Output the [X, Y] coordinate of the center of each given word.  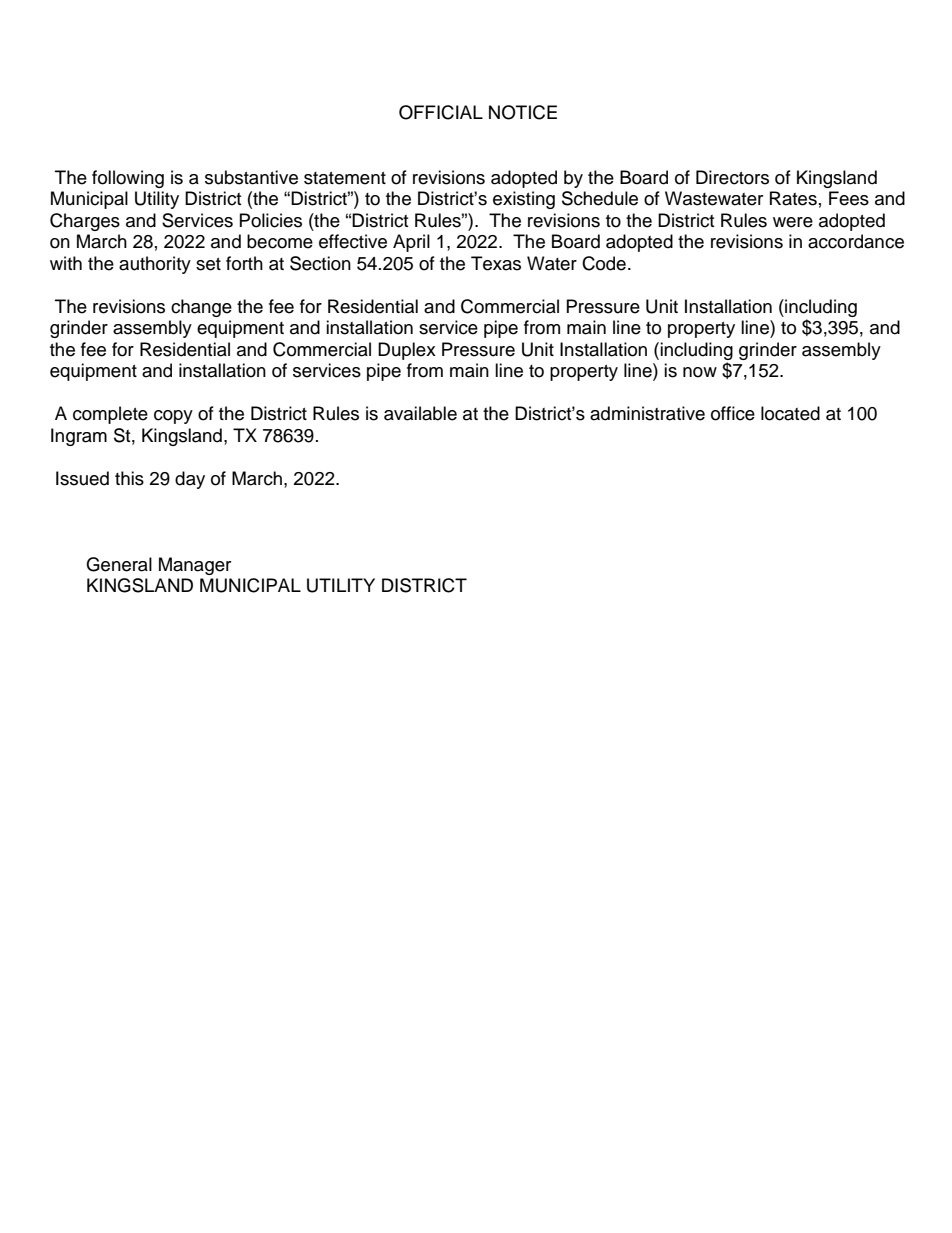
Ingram [79, 437]
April [411, 243]
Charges [85, 222]
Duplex [407, 351]
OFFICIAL [441, 112]
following [128, 179]
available [420, 413]
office [733, 413]
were [793, 222]
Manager [195, 566]
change [201, 308]
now [700, 372]
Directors [732, 177]
